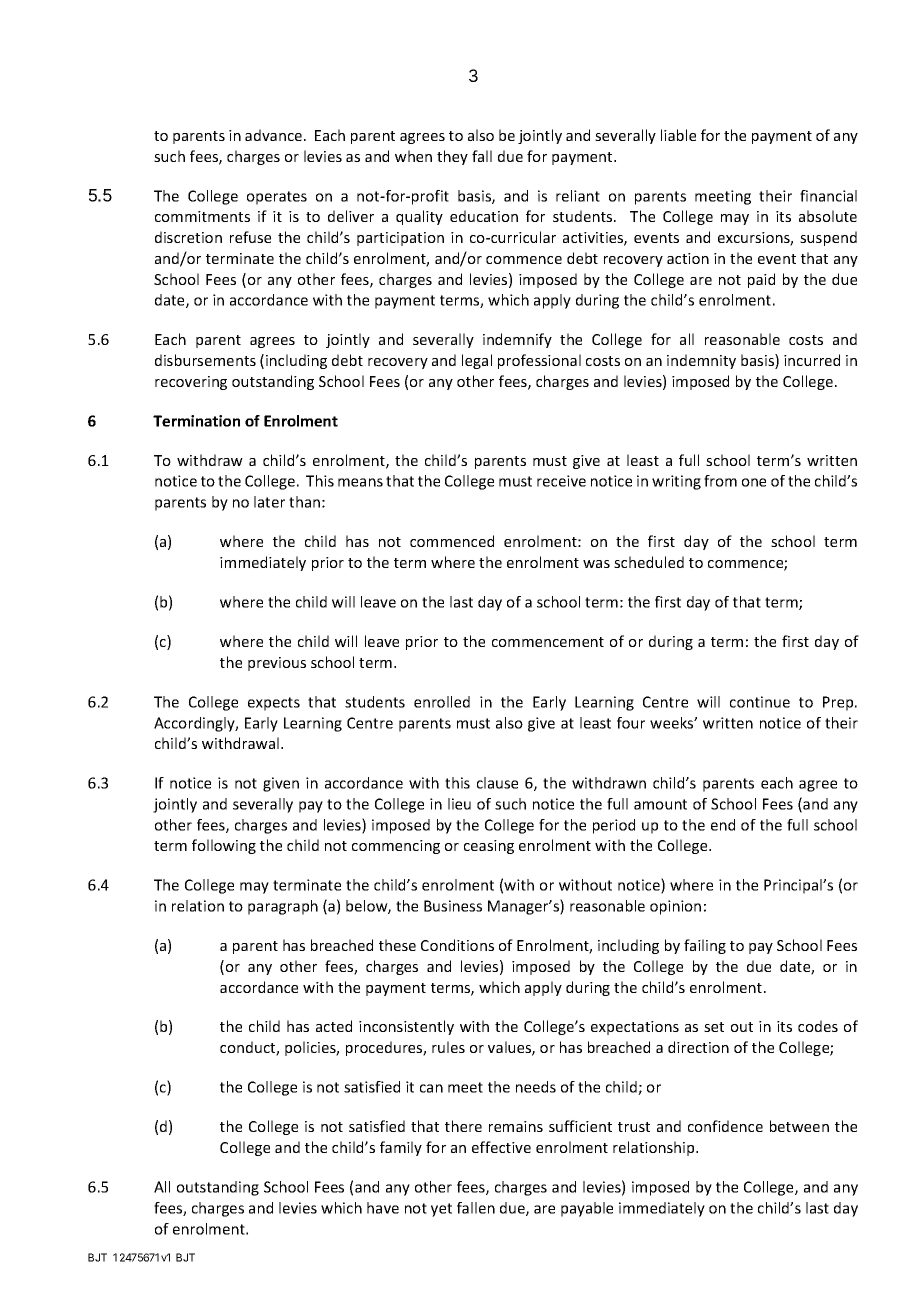 This page has height=1308, width=924. Describe the element at coordinates (277, 198) in the page. I see `operates` at that location.
